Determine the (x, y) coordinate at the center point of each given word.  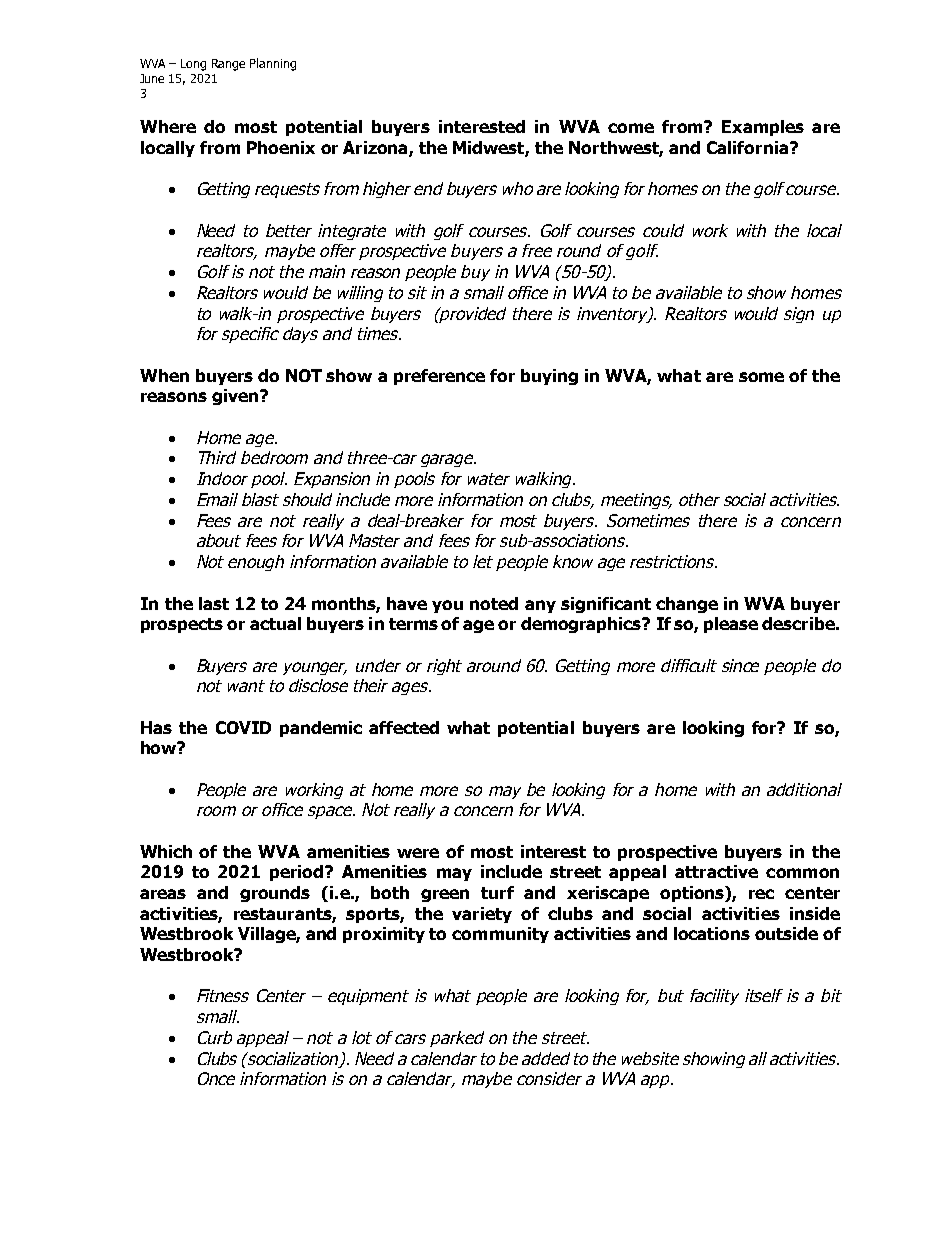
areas (163, 894)
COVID (243, 727)
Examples (763, 128)
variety (482, 915)
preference (439, 377)
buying (549, 377)
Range (228, 65)
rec (761, 894)
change (687, 605)
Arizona (376, 149)
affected (404, 727)
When (164, 375)
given (236, 397)
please (731, 625)
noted (494, 603)
